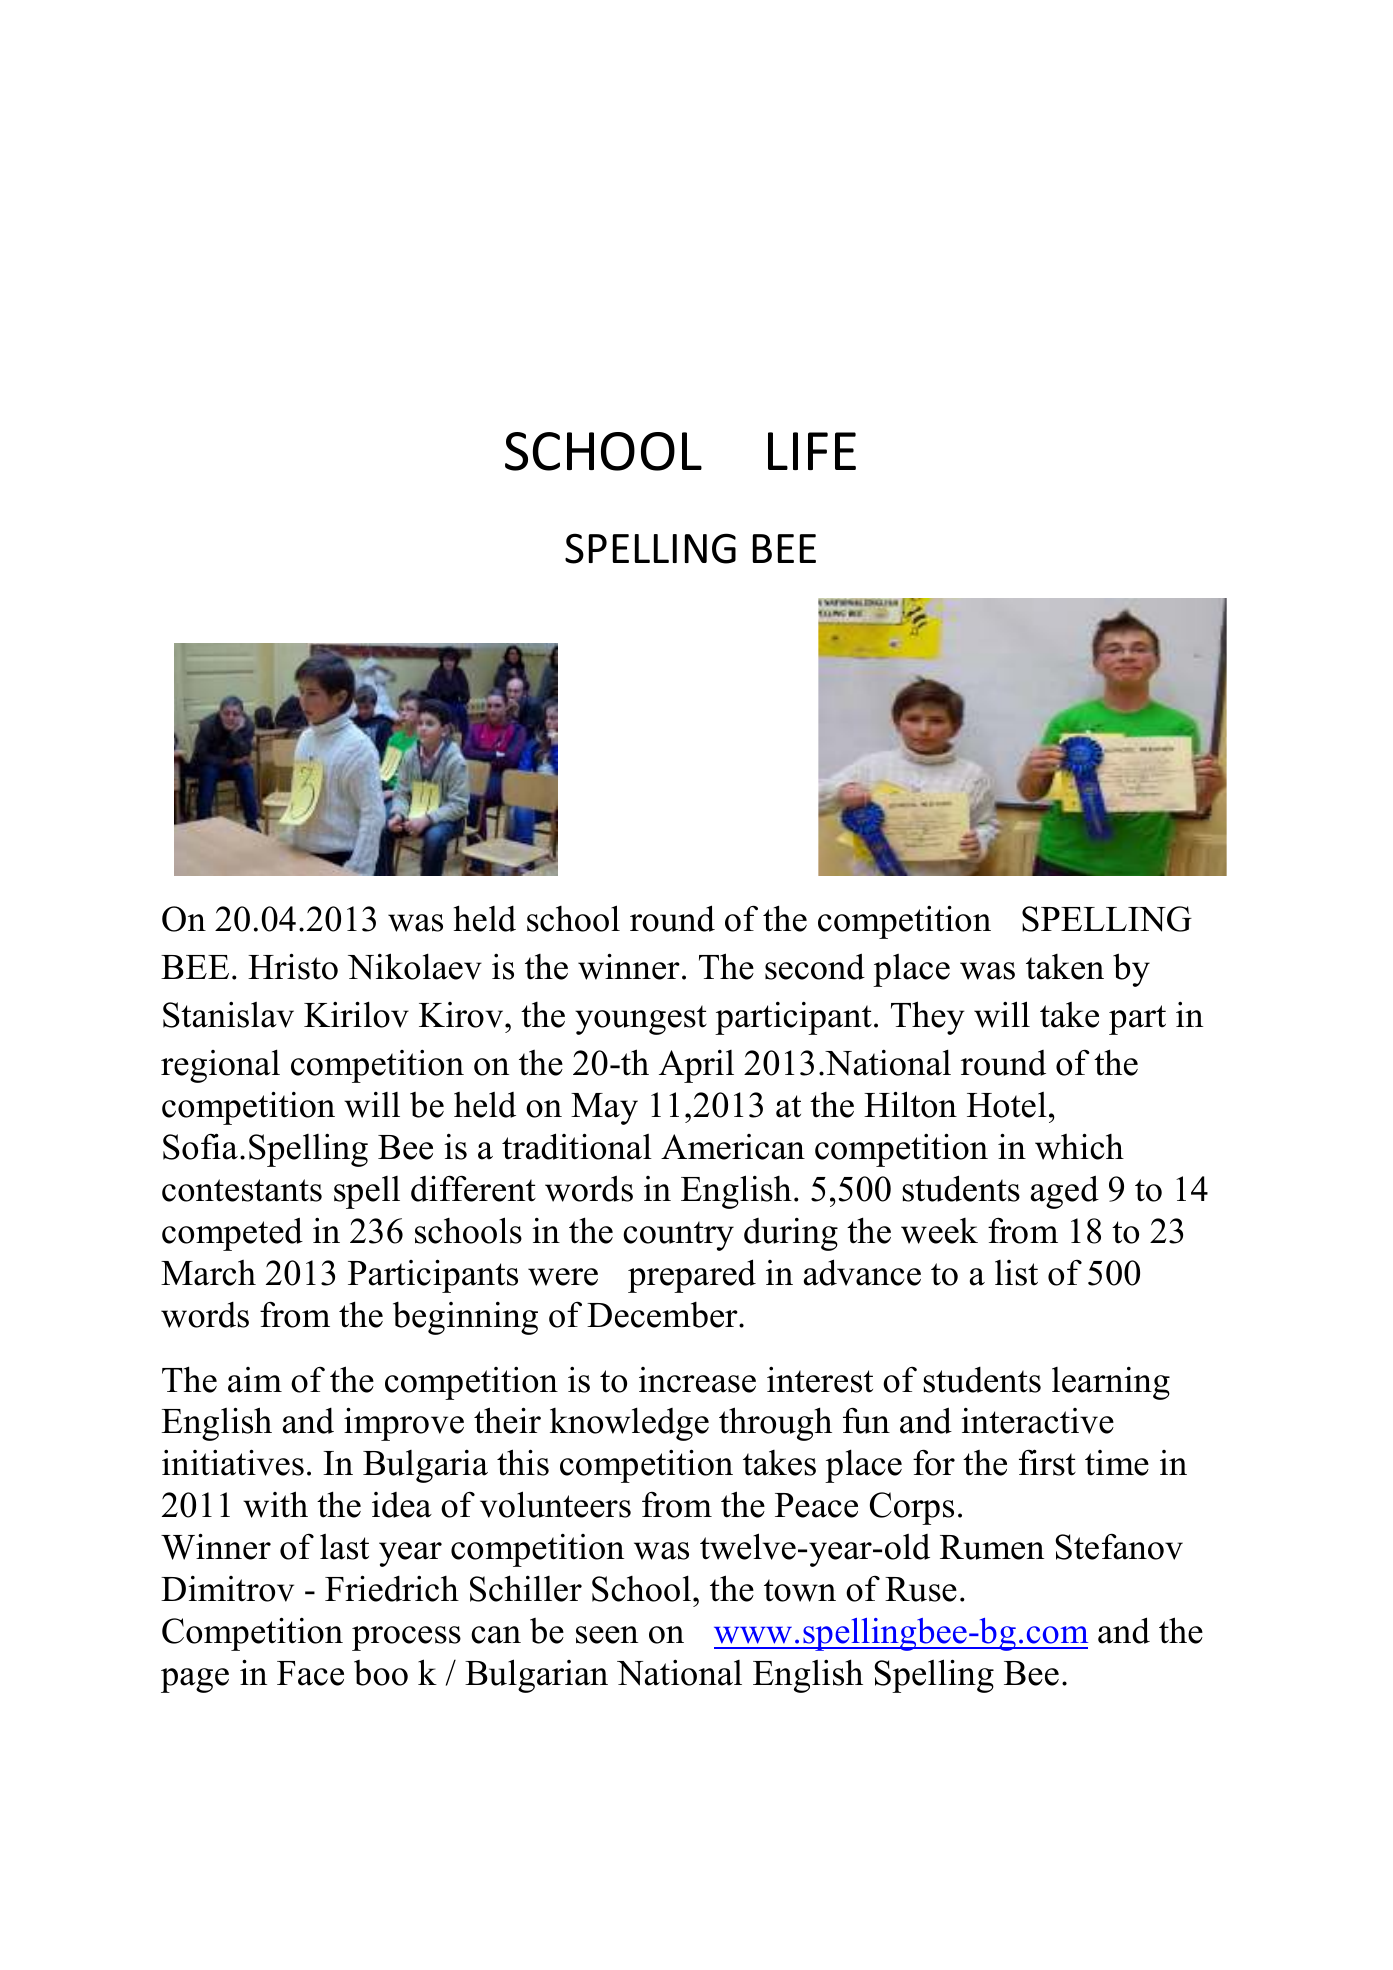 Image resolution: width=1393 pixels, height=1970 pixels. I want to click on youngest, so click(641, 1020).
